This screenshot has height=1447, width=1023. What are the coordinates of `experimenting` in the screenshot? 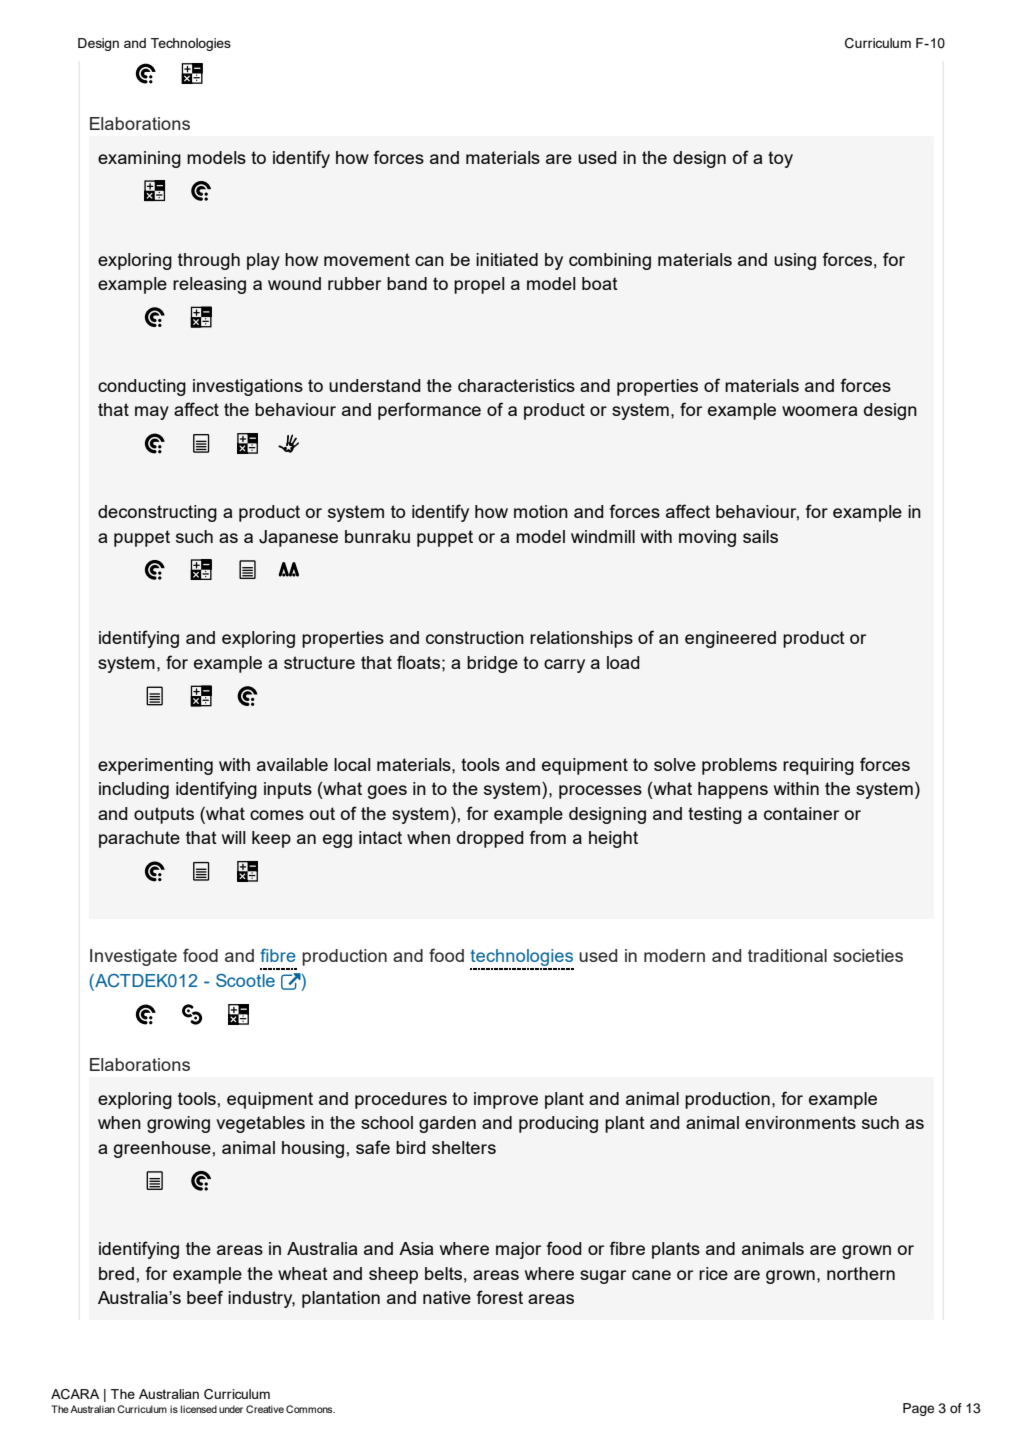 It's located at (155, 766).
